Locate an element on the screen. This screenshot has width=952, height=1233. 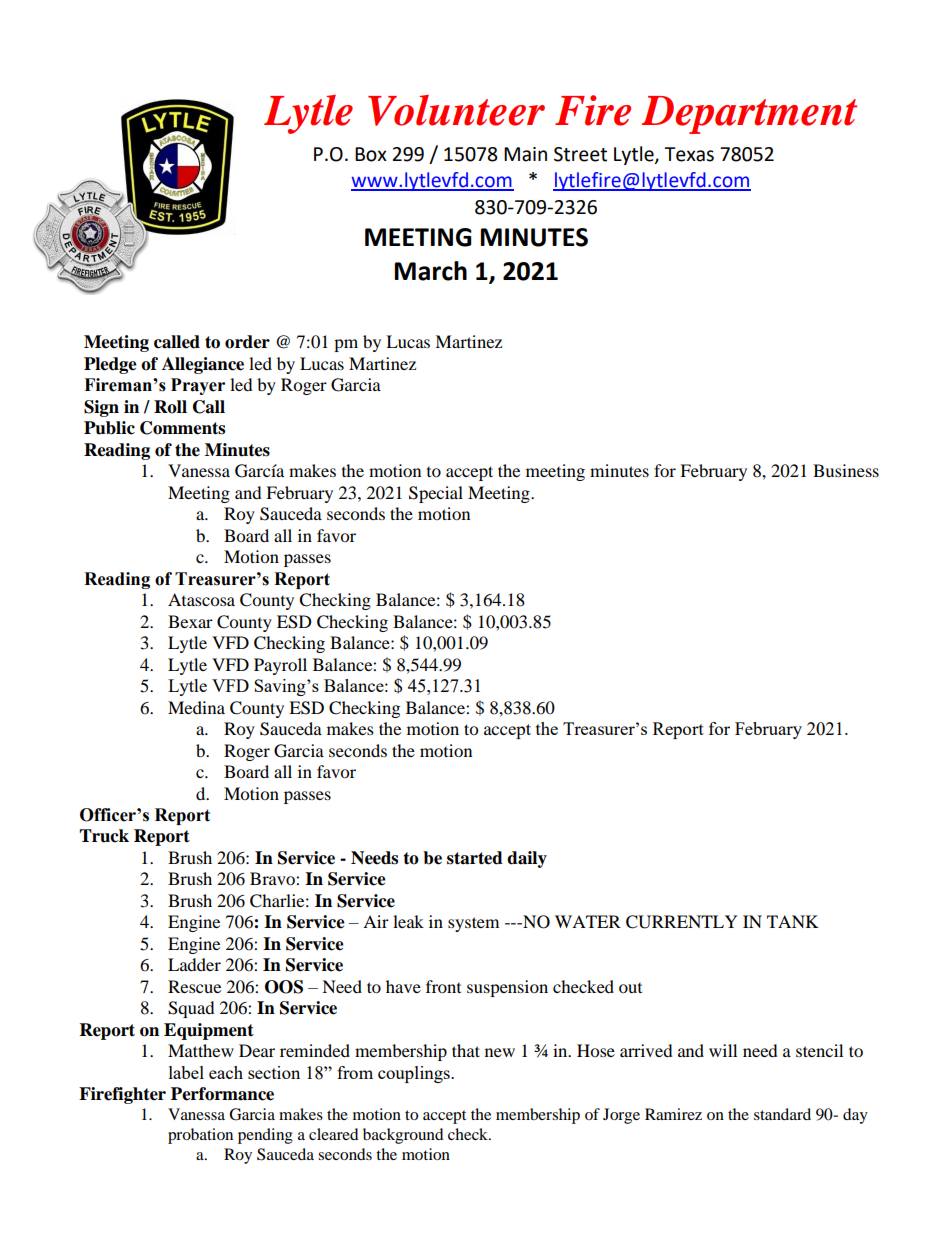
Special is located at coordinates (436, 494).
